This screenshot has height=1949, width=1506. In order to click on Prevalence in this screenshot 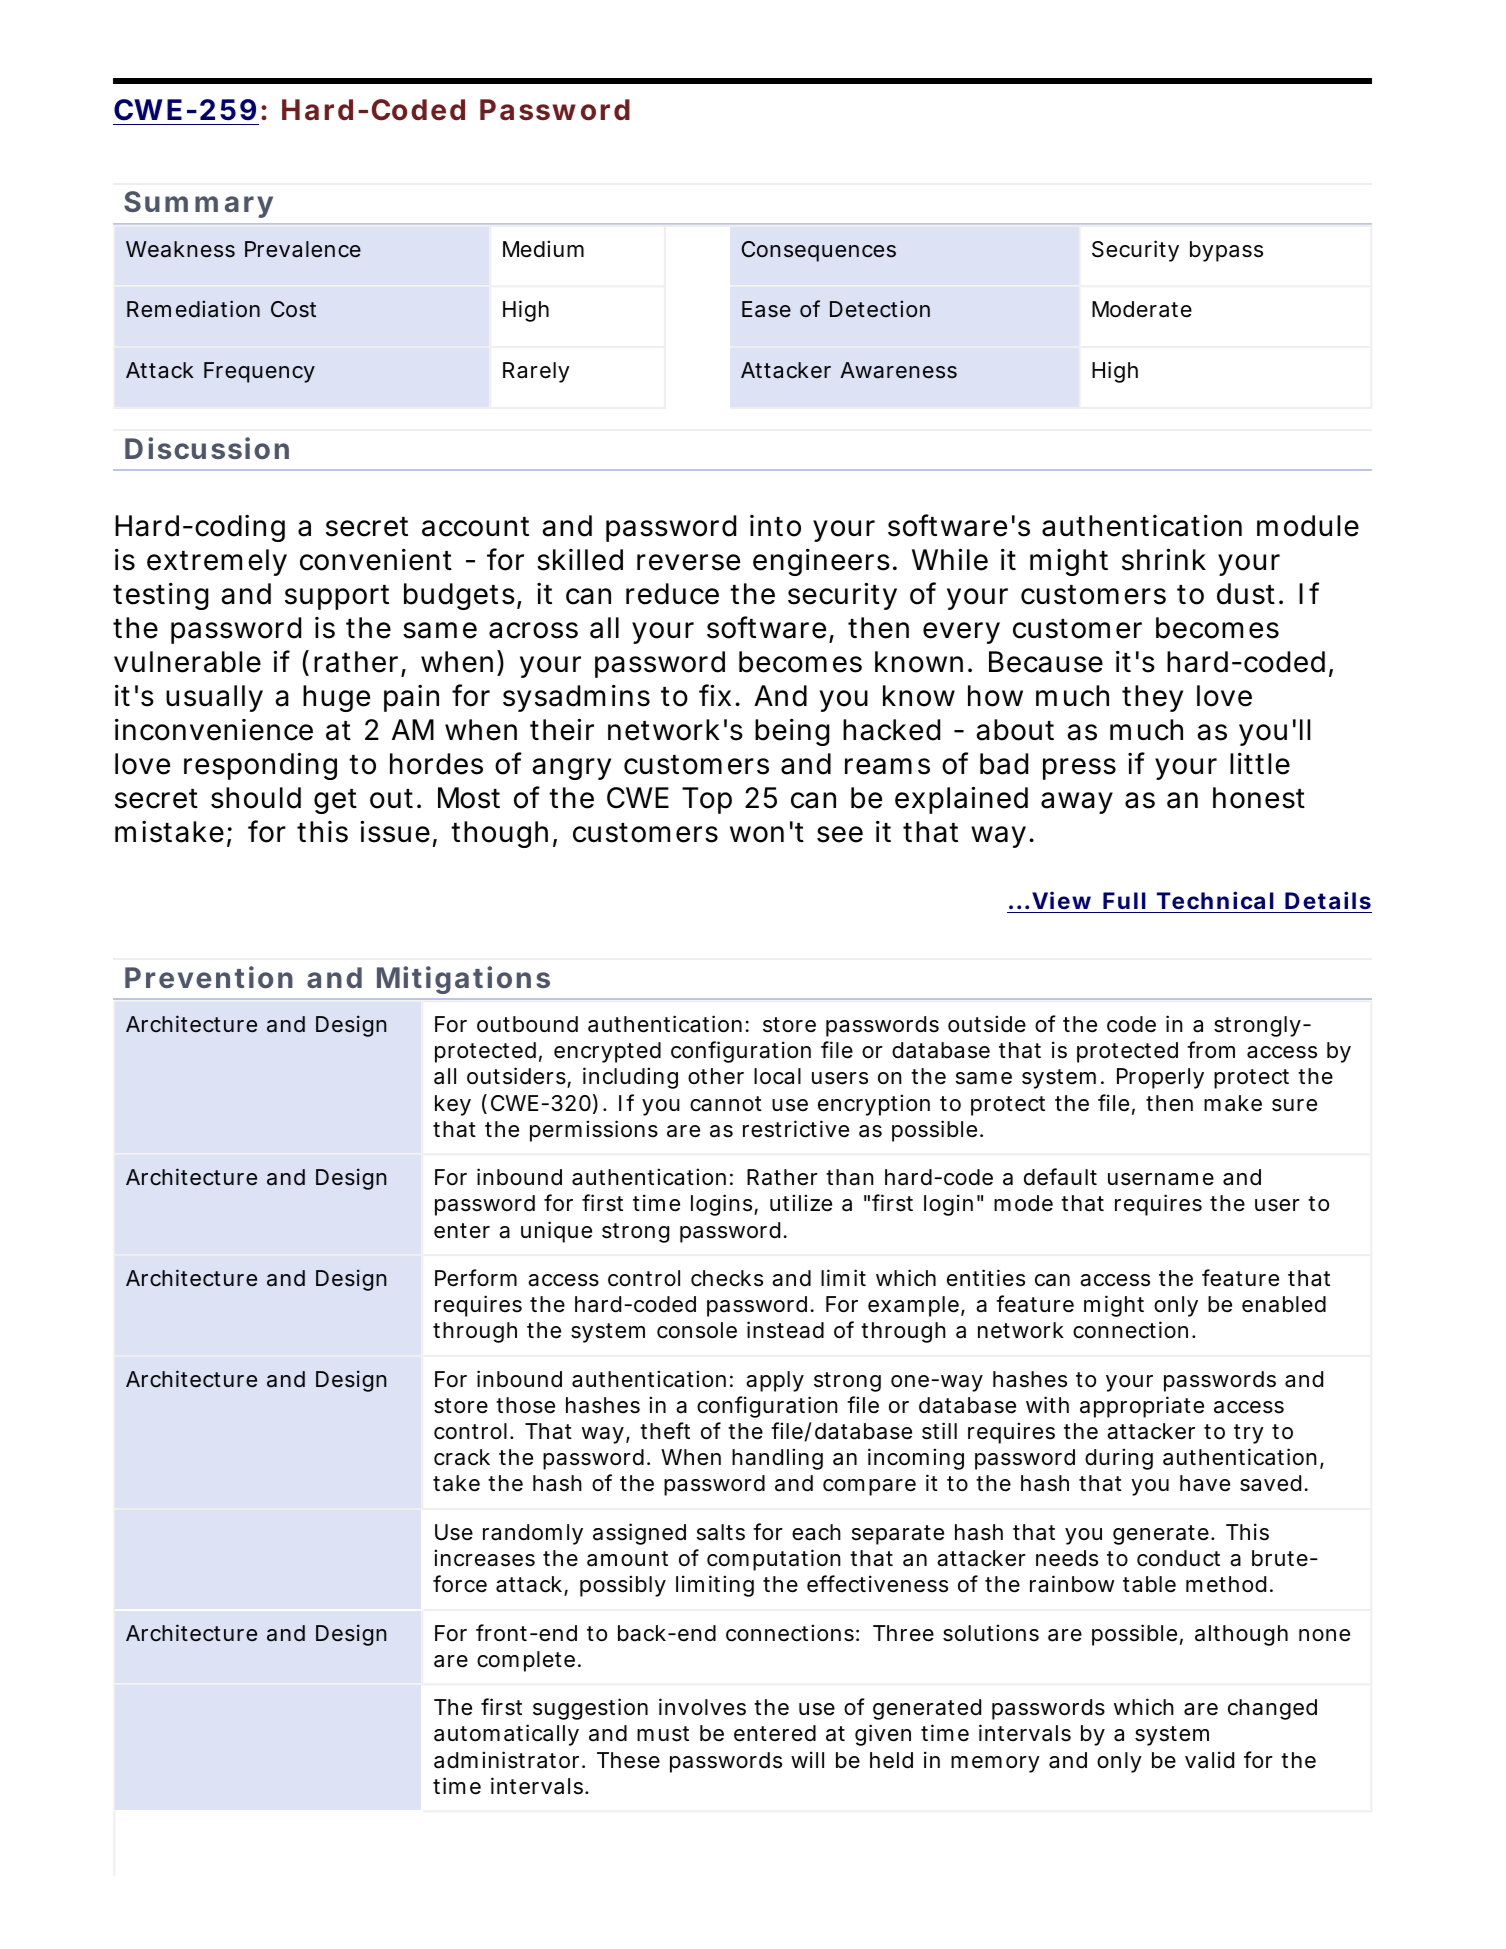, I will do `click(303, 249)`.
